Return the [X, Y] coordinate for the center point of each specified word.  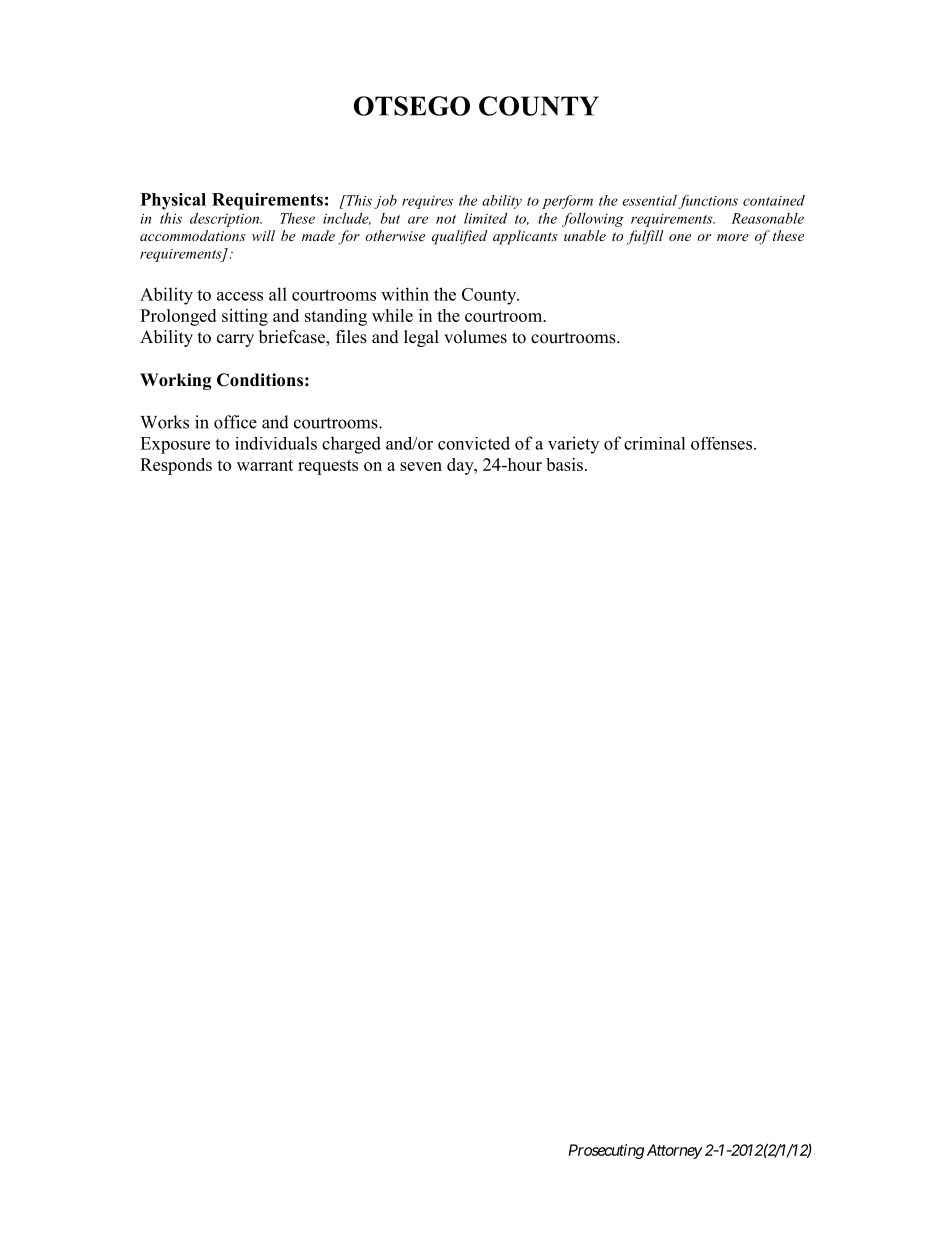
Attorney [675, 1151]
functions [708, 202]
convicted [474, 443]
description [226, 220]
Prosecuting [606, 1151]
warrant [265, 465]
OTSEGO [412, 106]
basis [564, 464]
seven [421, 466]
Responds [176, 466]
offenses [721, 443]
